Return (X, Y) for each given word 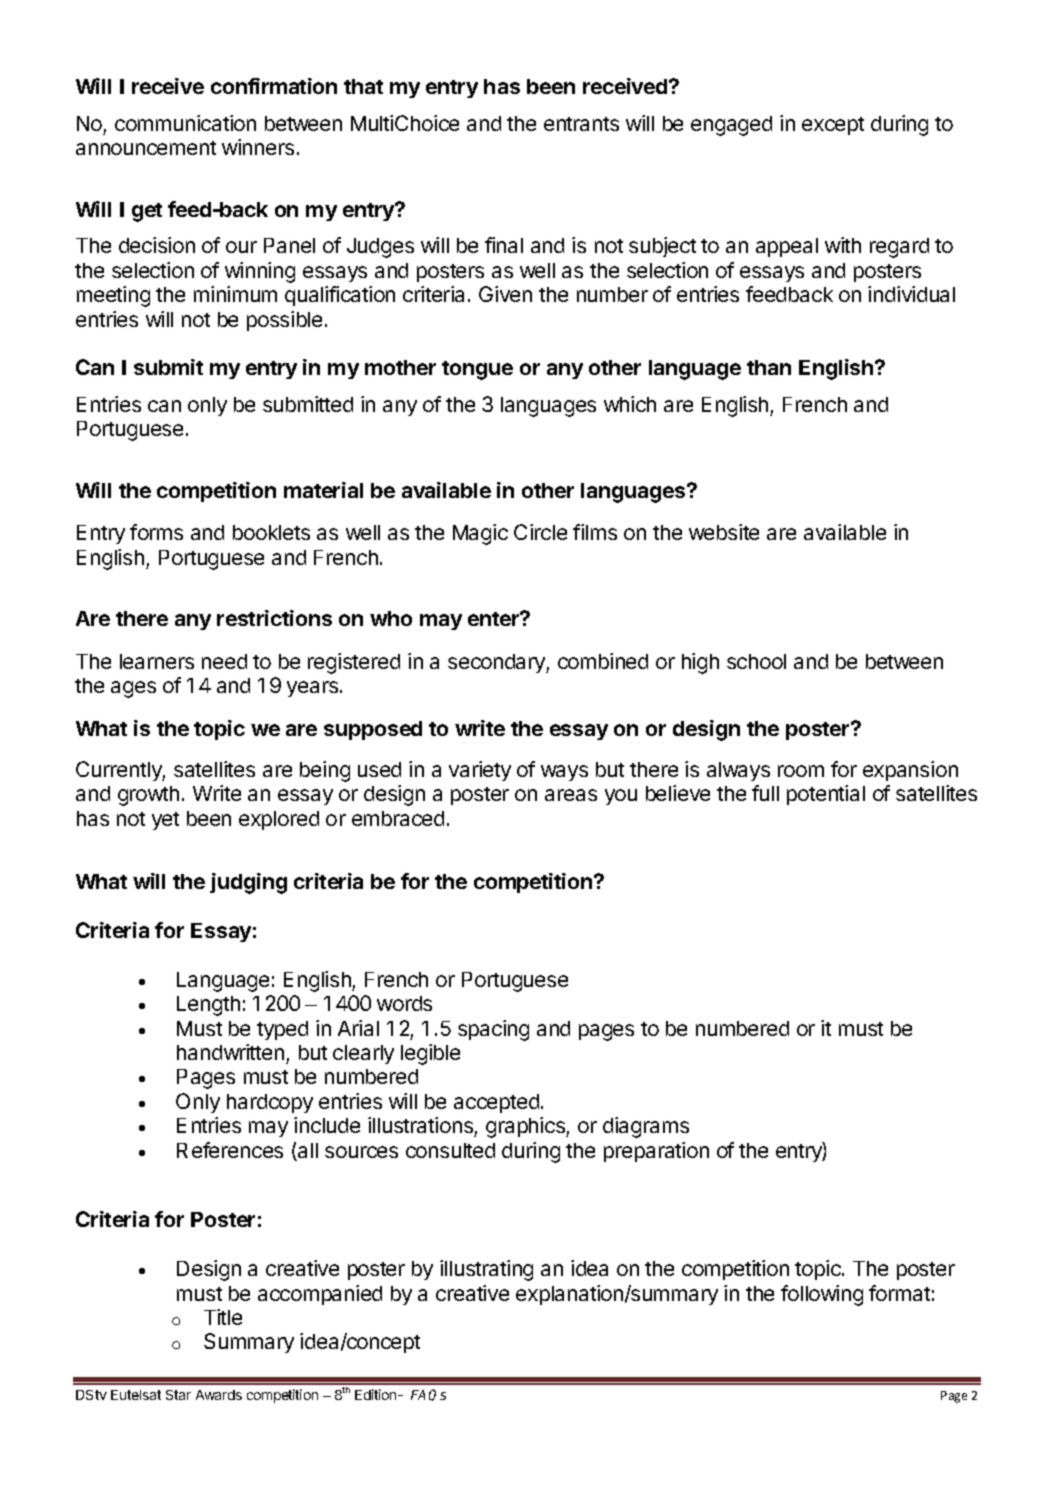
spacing (493, 1030)
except (833, 126)
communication (185, 123)
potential (826, 795)
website (724, 532)
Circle (540, 532)
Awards (219, 1395)
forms (156, 532)
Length (208, 1006)
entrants (581, 124)
